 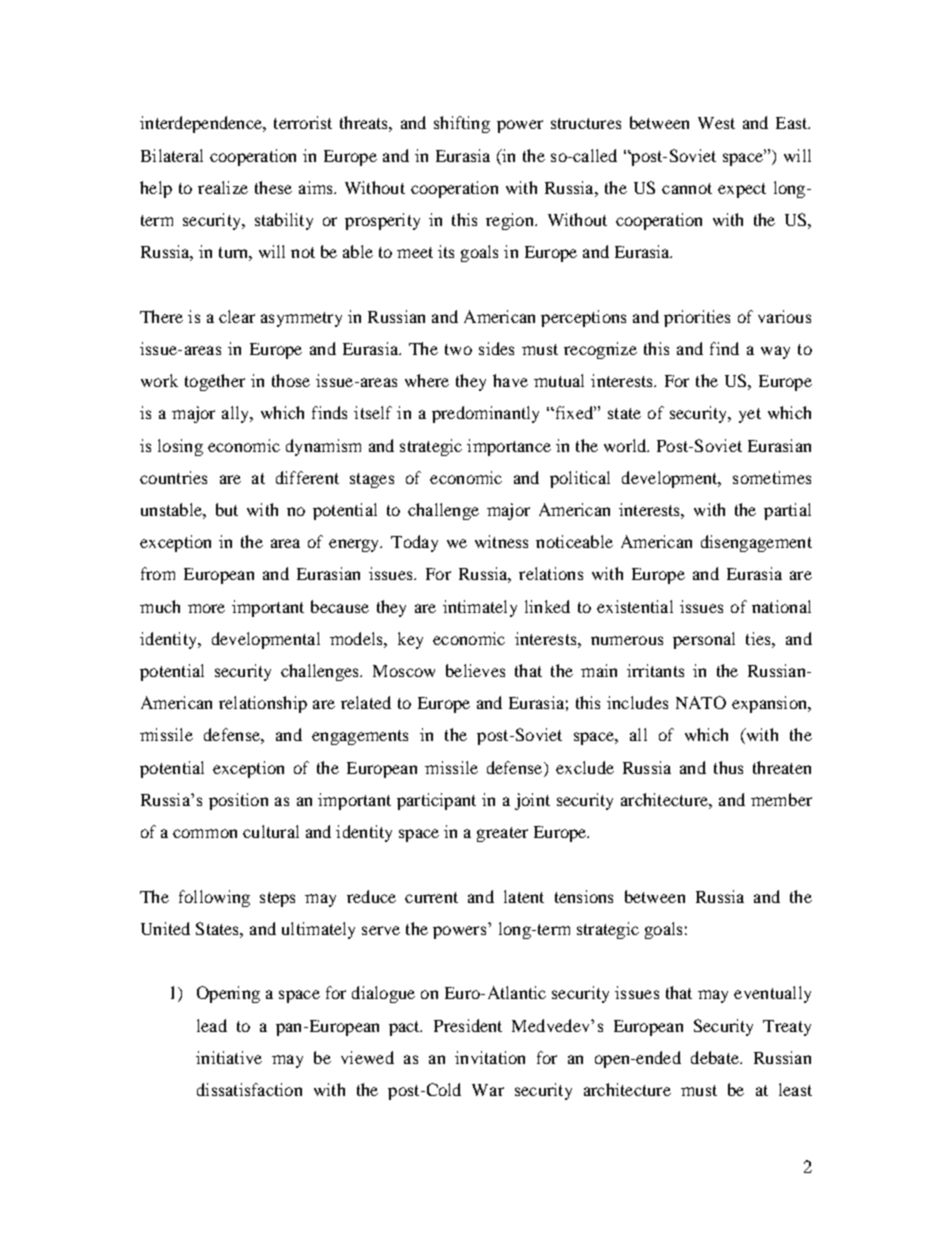 I want to click on disengagement, so click(x=756, y=543).
